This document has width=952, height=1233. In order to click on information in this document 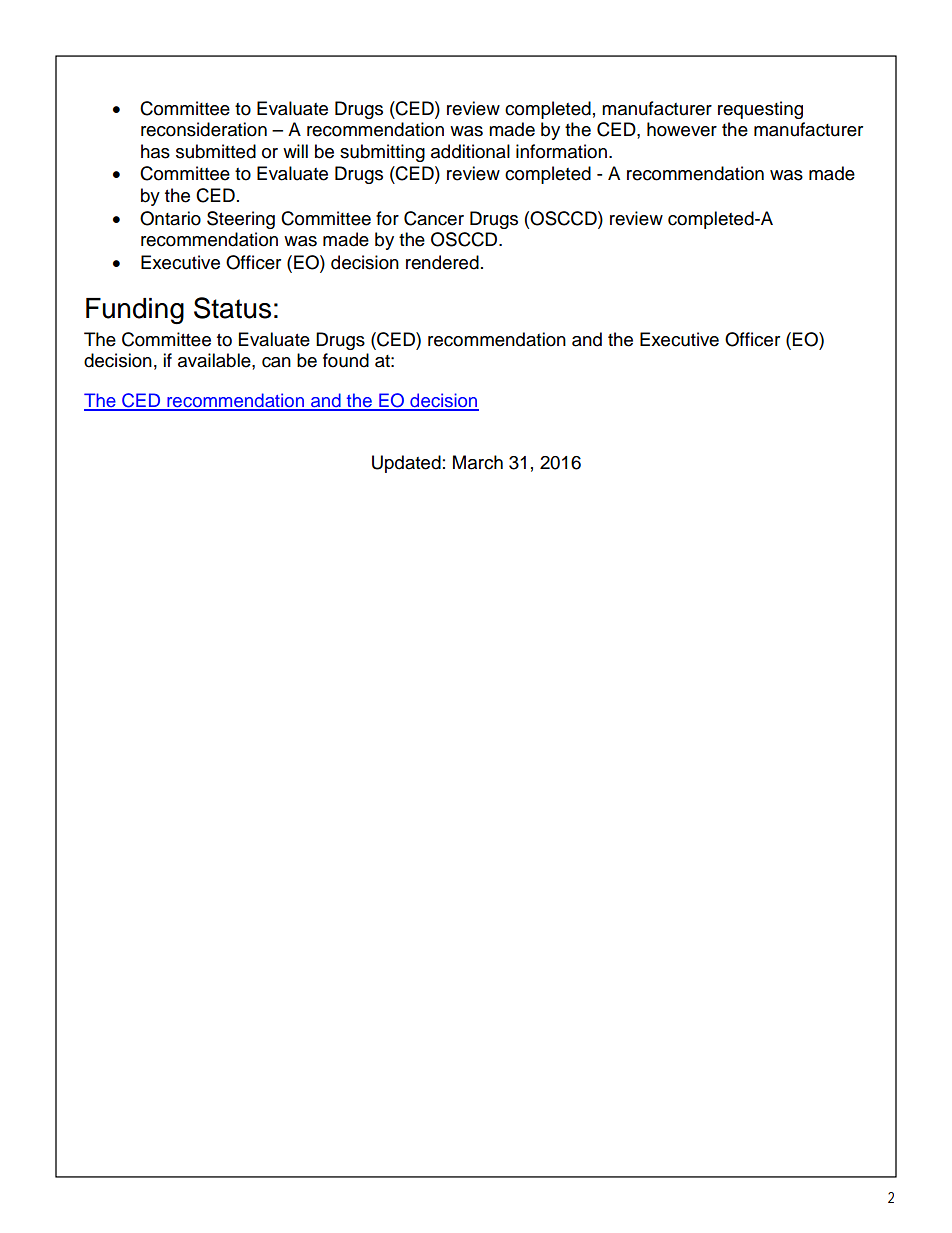, I will do `click(561, 151)`.
